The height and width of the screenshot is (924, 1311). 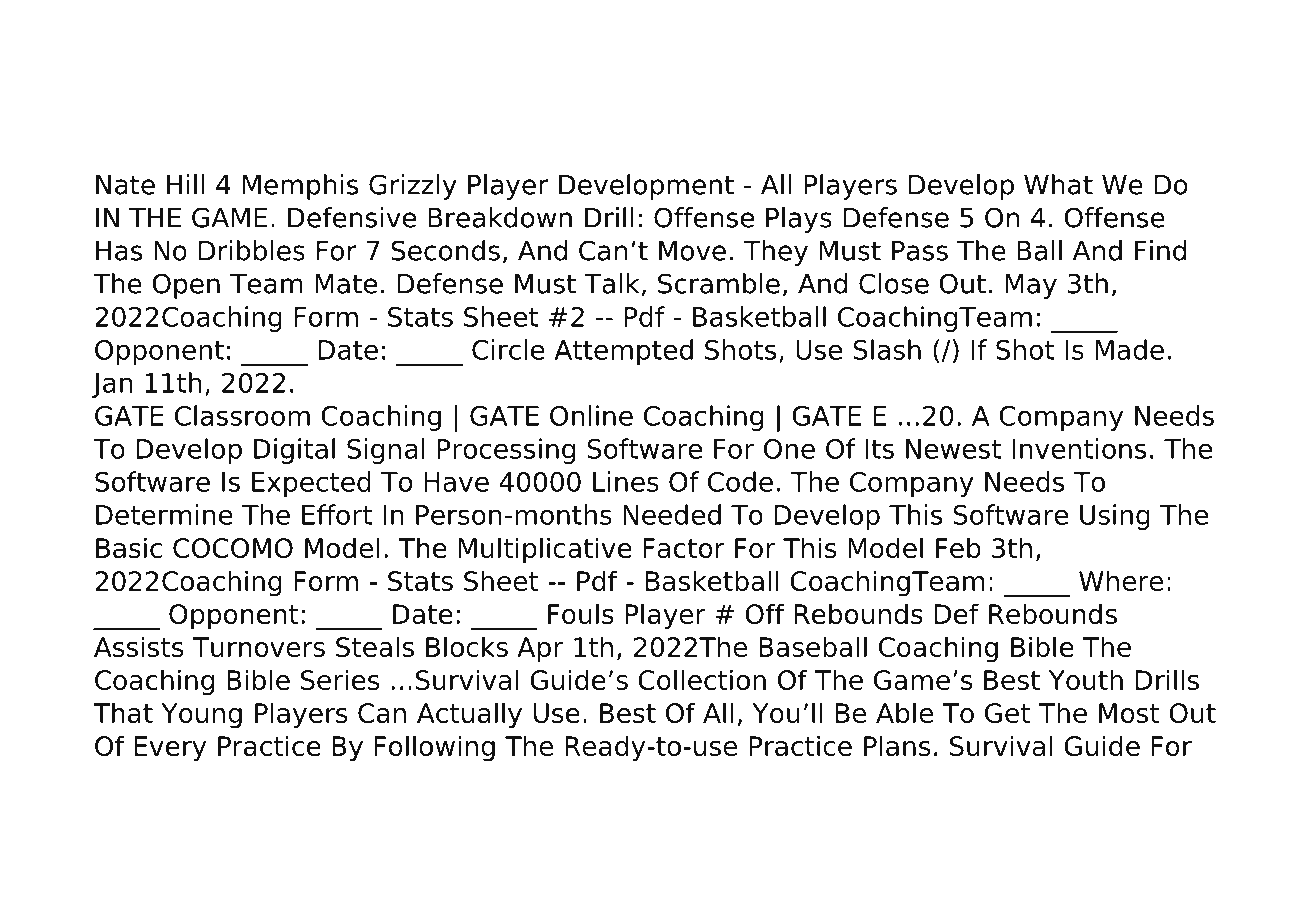 What do you see at coordinates (623, 352) in the screenshot?
I see `Attempted` at bounding box center [623, 352].
